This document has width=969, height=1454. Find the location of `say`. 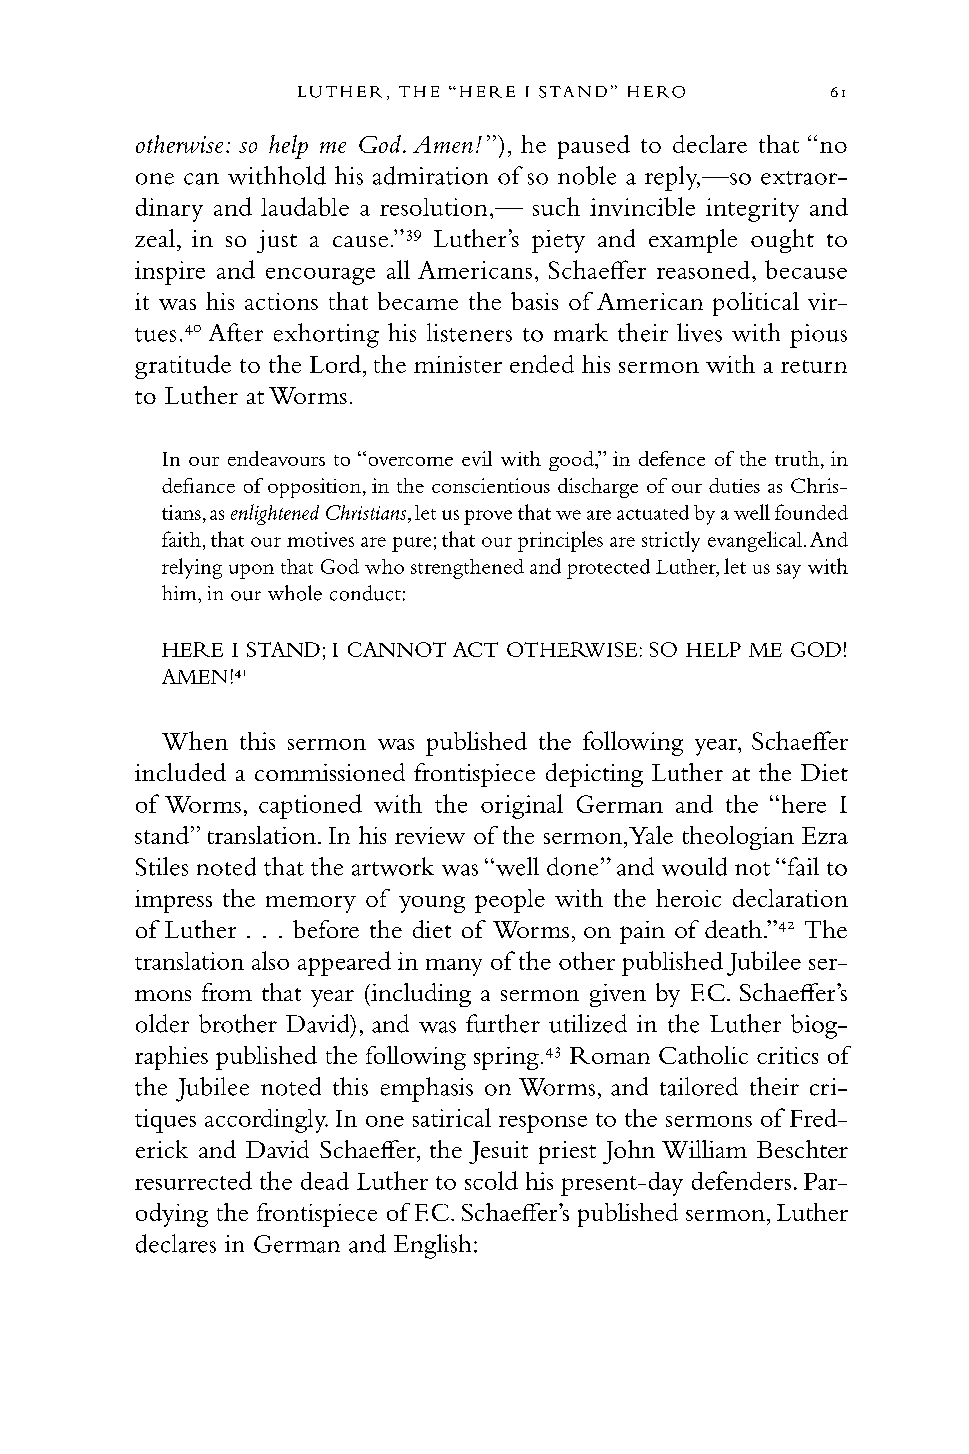

say is located at coordinates (789, 571).
